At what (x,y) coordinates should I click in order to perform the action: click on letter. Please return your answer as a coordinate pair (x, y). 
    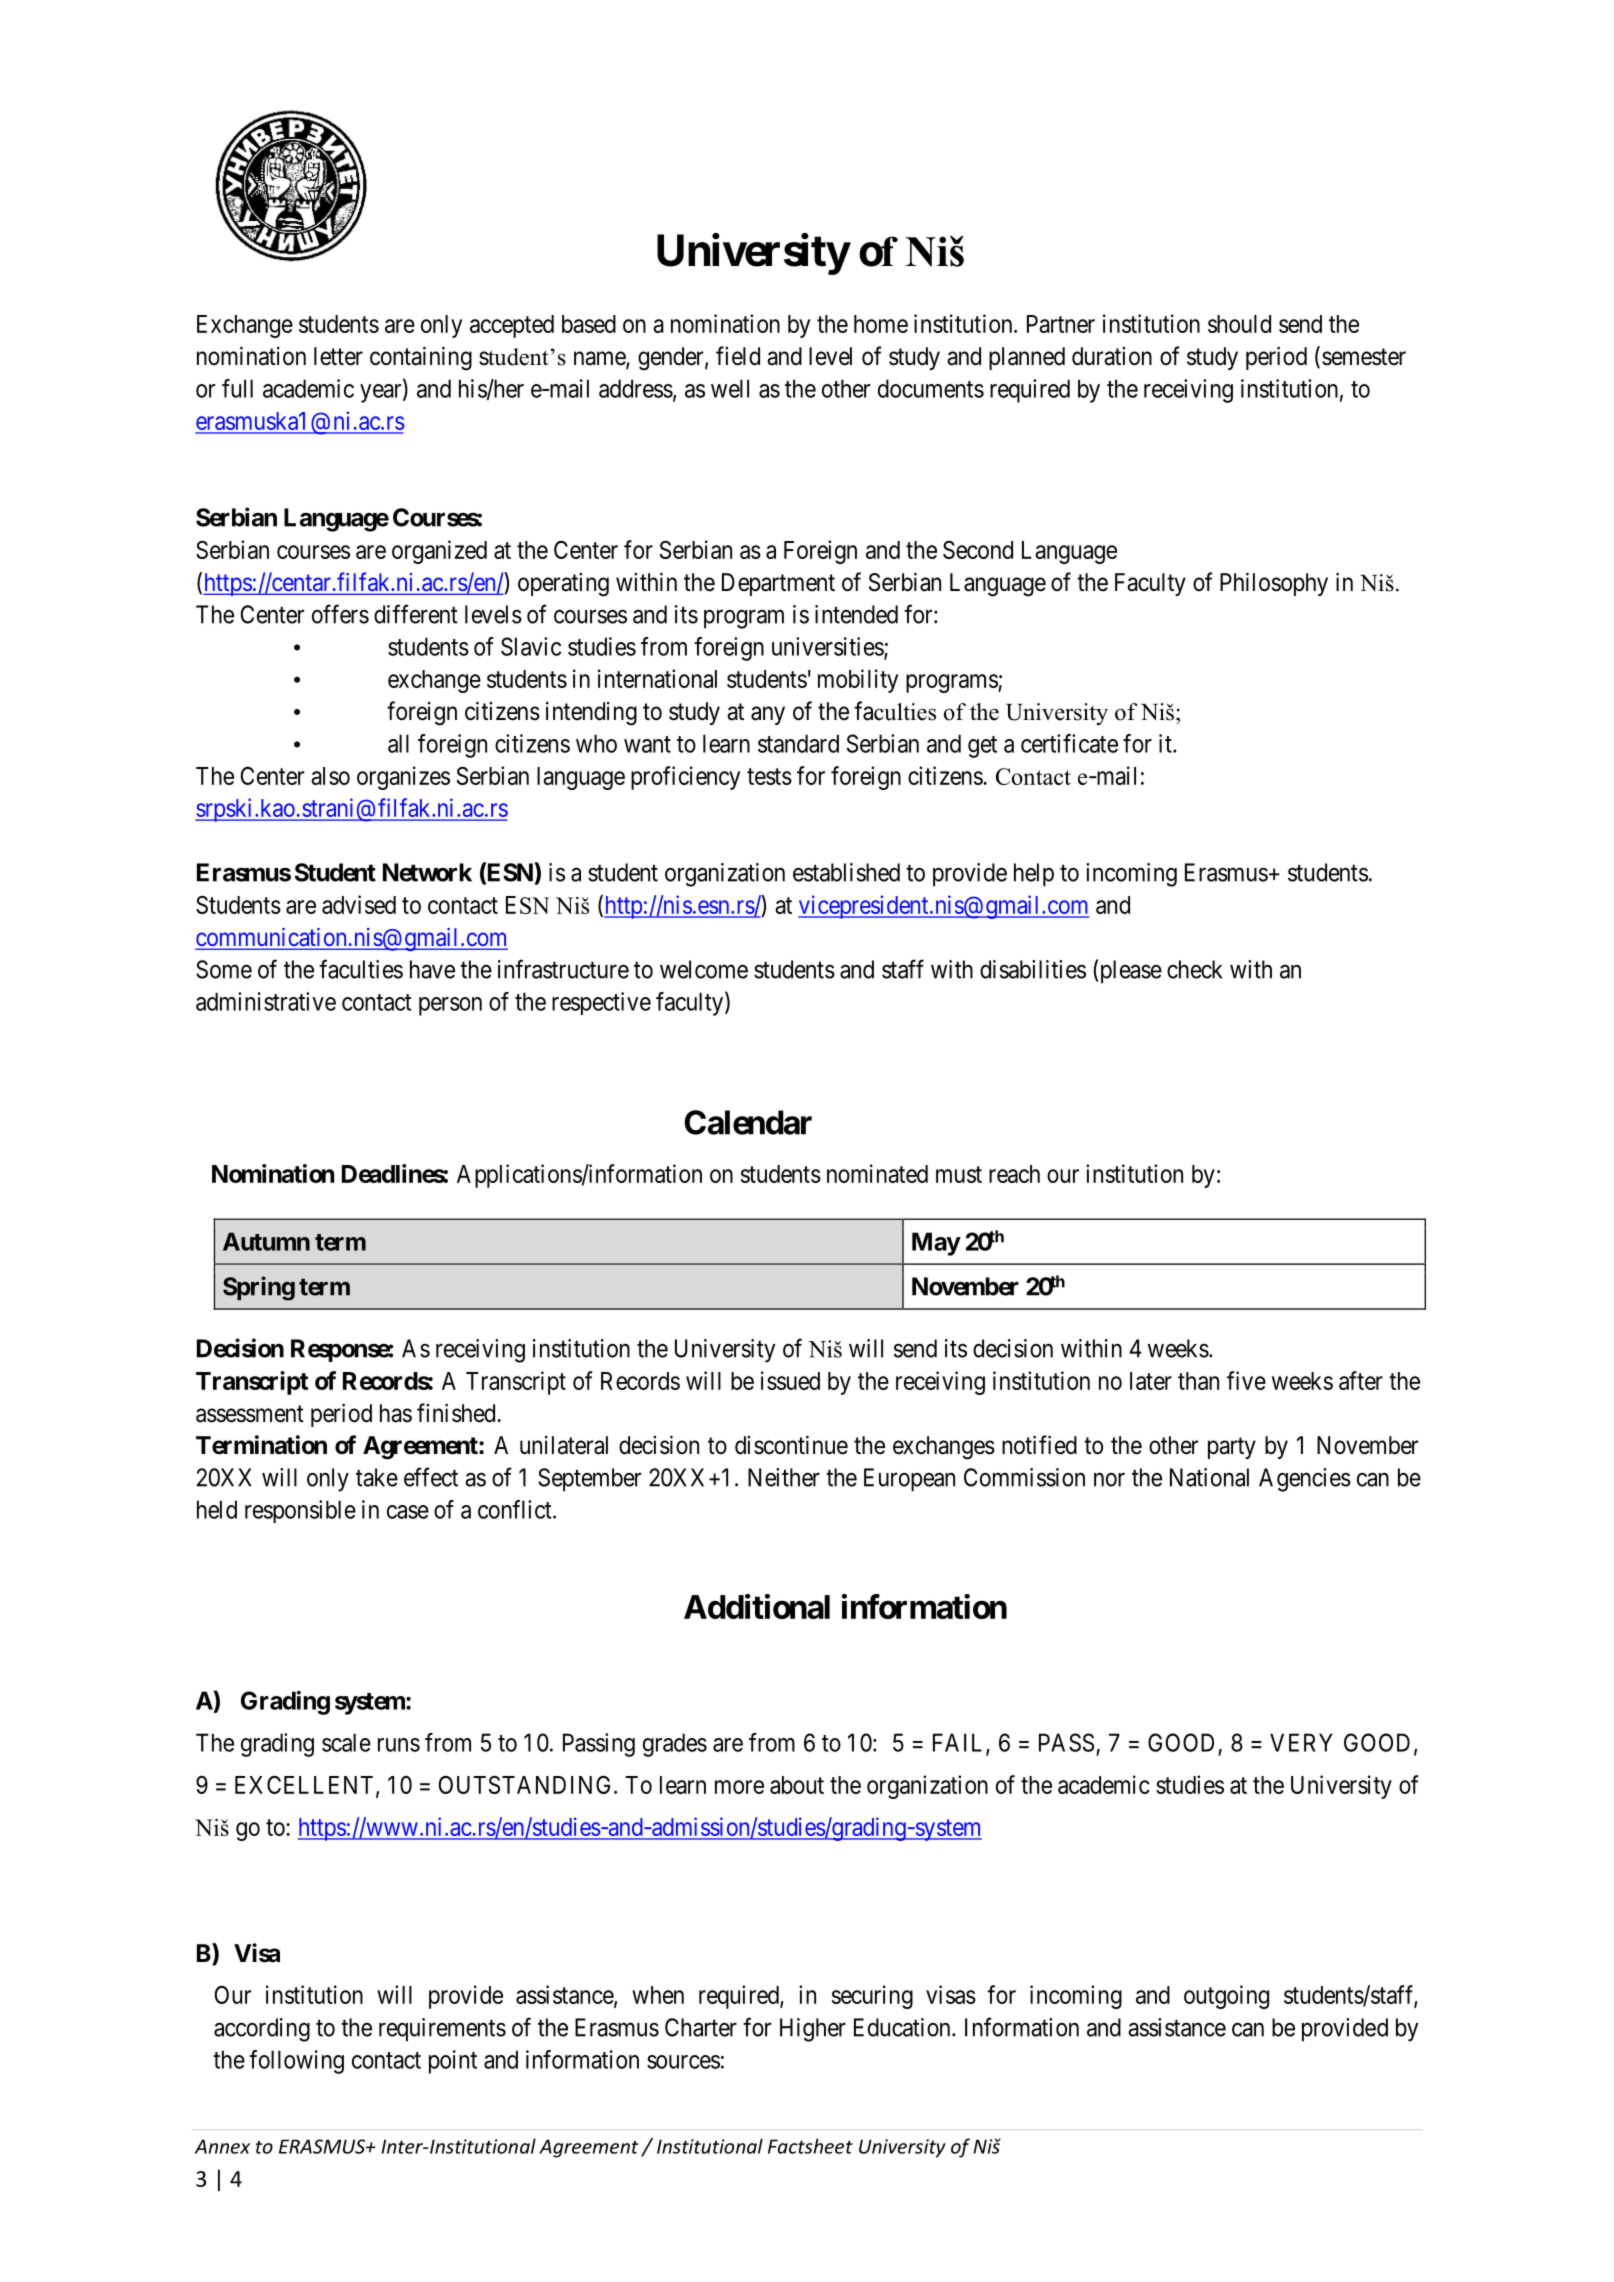
    Looking at the image, I should click on (338, 356).
